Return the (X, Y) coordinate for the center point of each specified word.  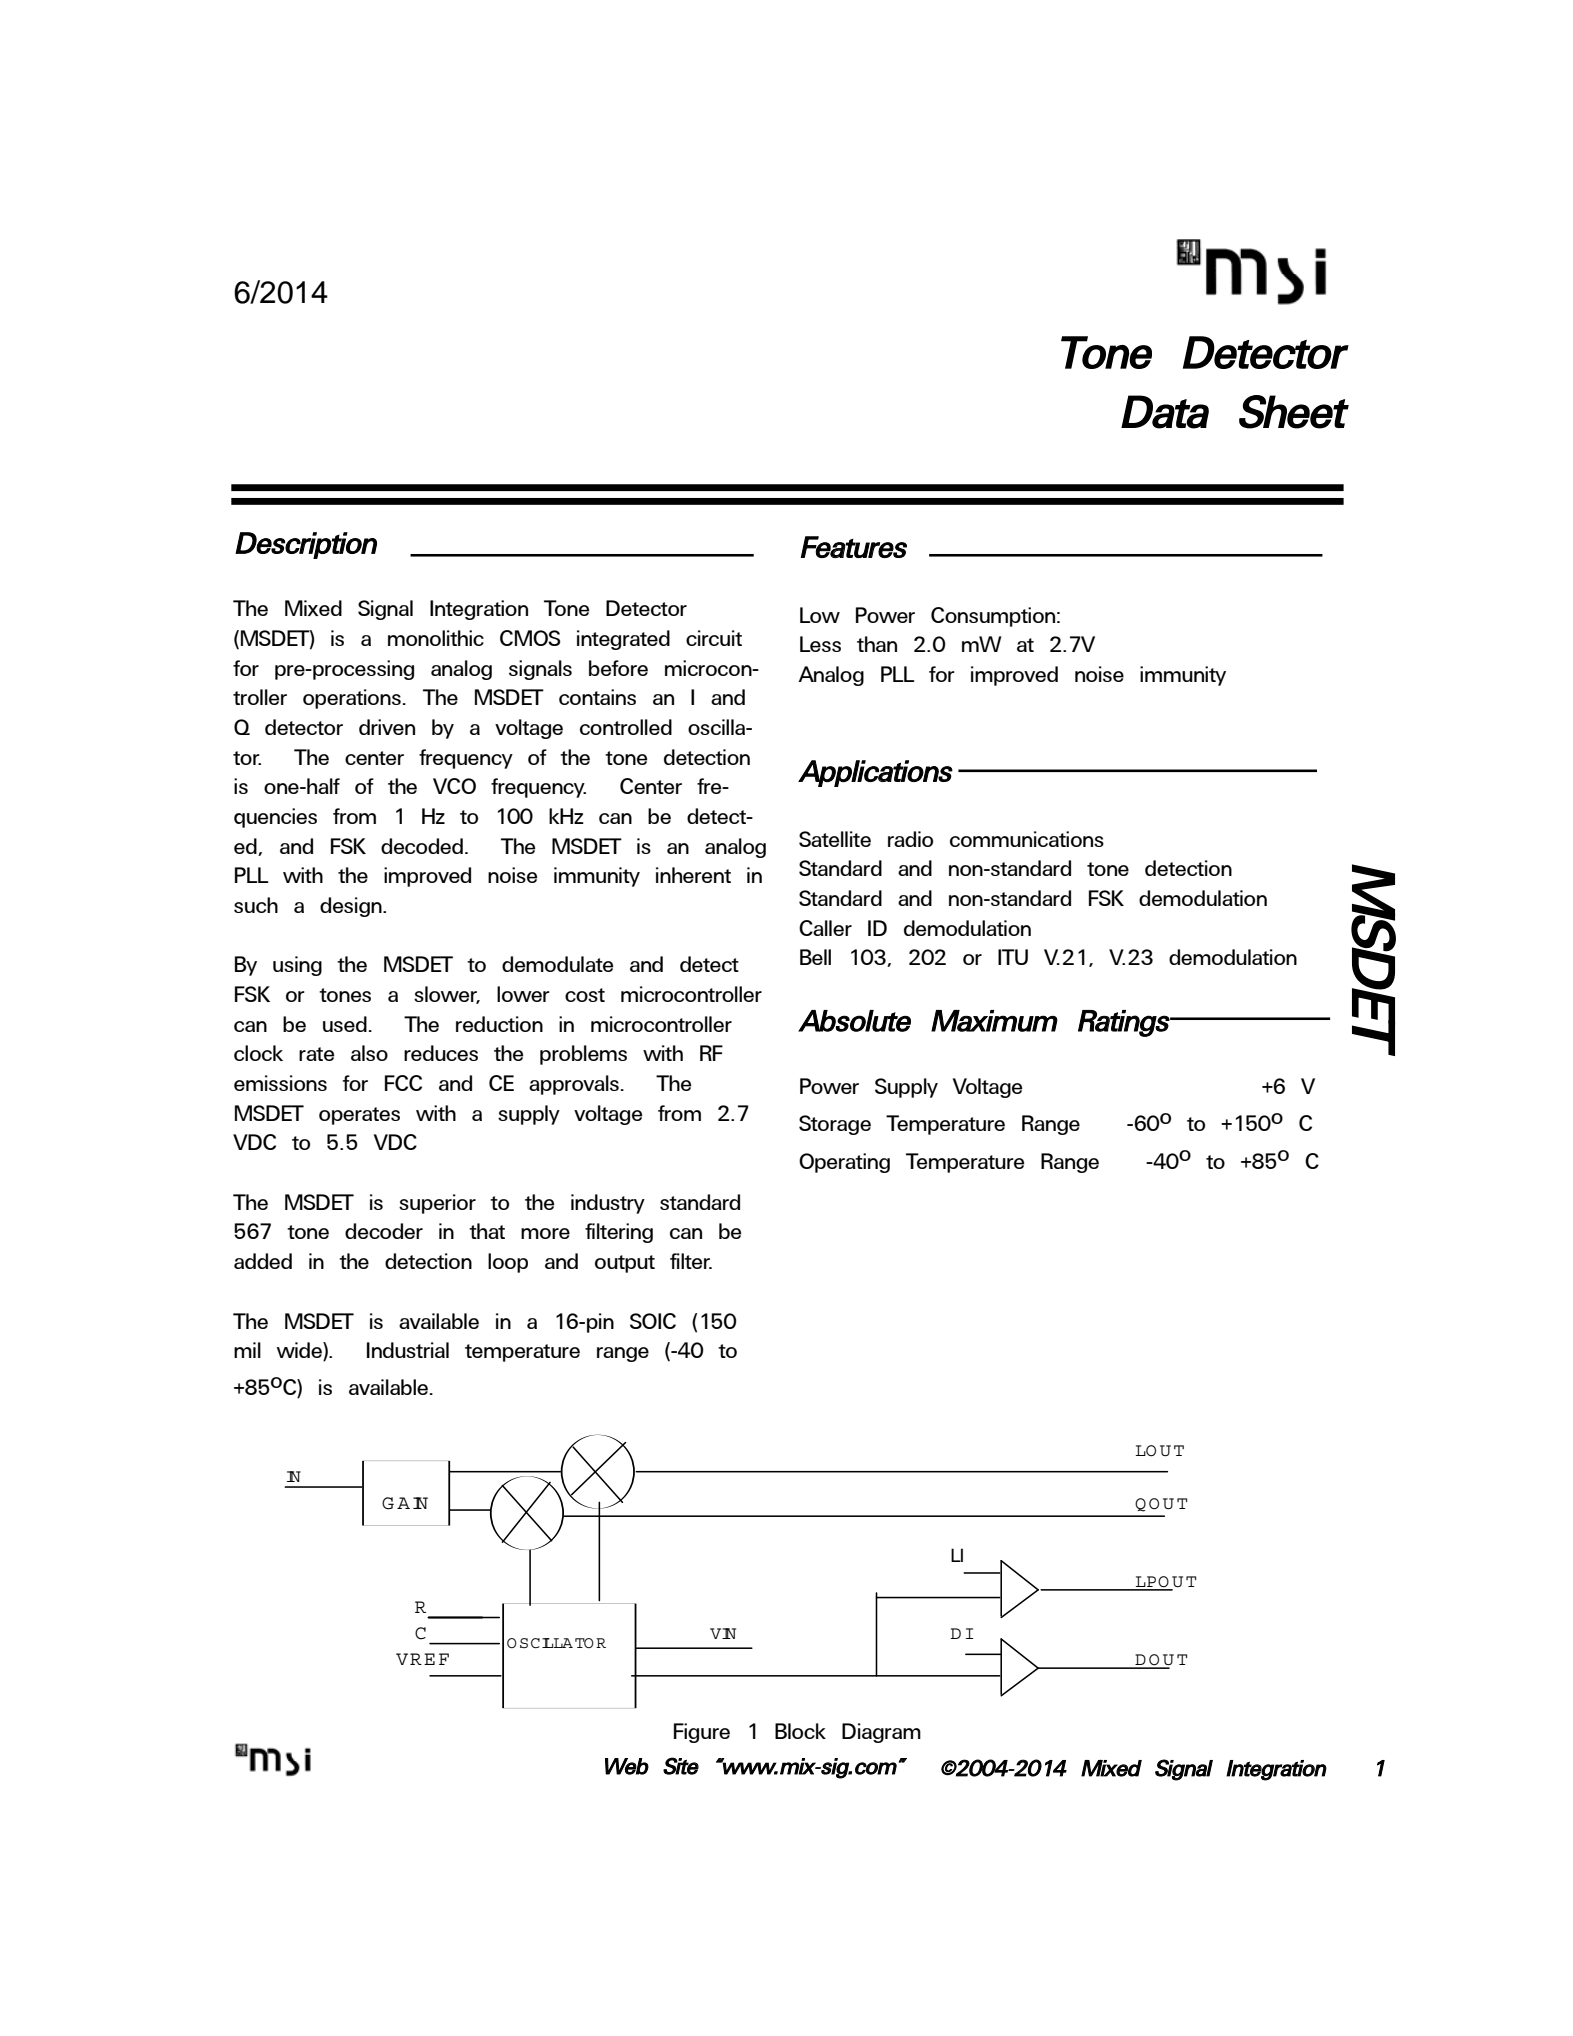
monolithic (436, 638)
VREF (422, 1659)
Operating (844, 1163)
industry (608, 1204)
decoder (384, 1231)
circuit (714, 638)
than (877, 644)
